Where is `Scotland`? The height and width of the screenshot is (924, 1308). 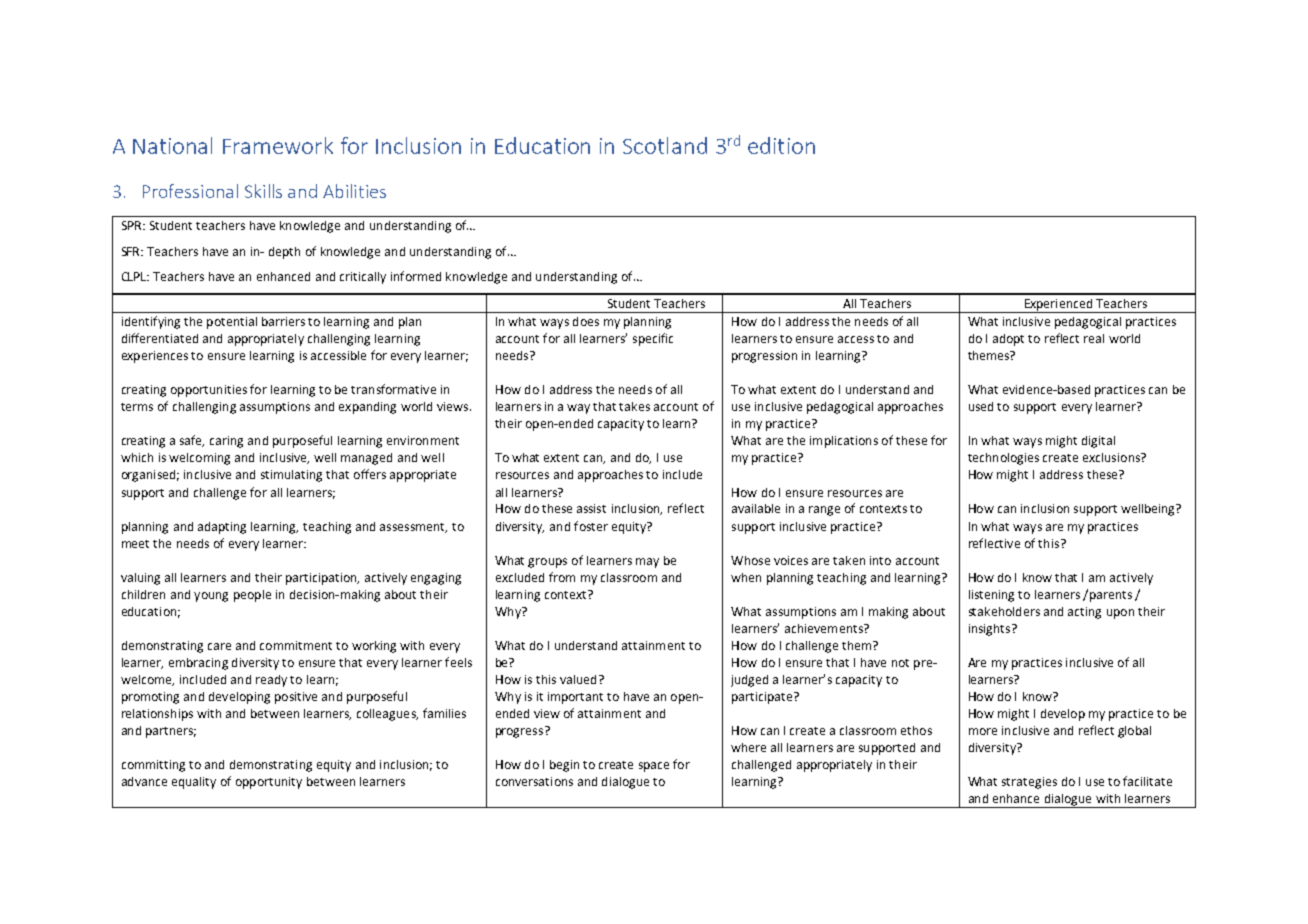
Scotland is located at coordinates (665, 145).
